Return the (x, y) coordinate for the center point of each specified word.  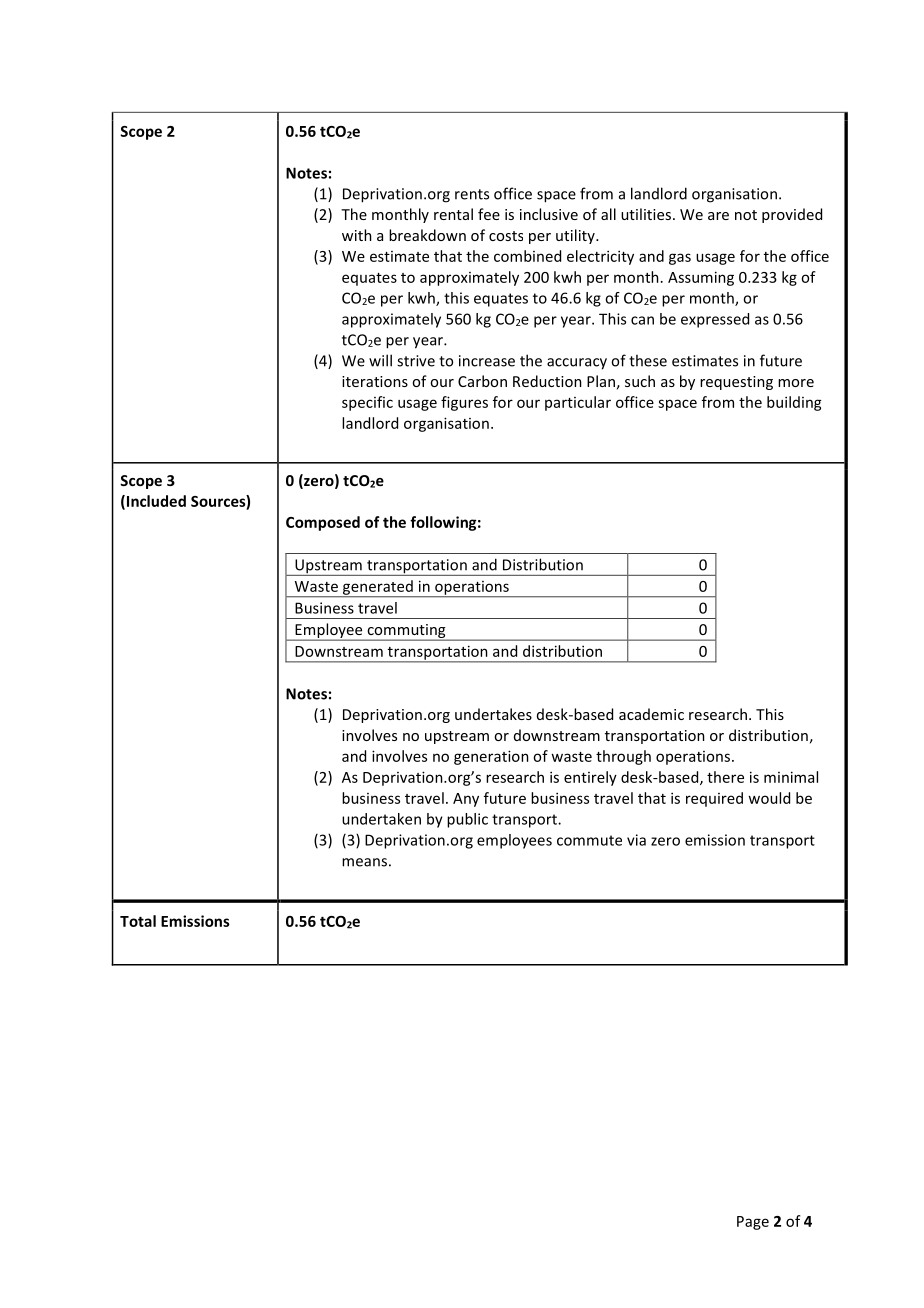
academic (651, 714)
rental (453, 214)
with (357, 235)
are (718, 216)
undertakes (493, 714)
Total (138, 921)
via (636, 840)
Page (753, 1223)
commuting (406, 632)
